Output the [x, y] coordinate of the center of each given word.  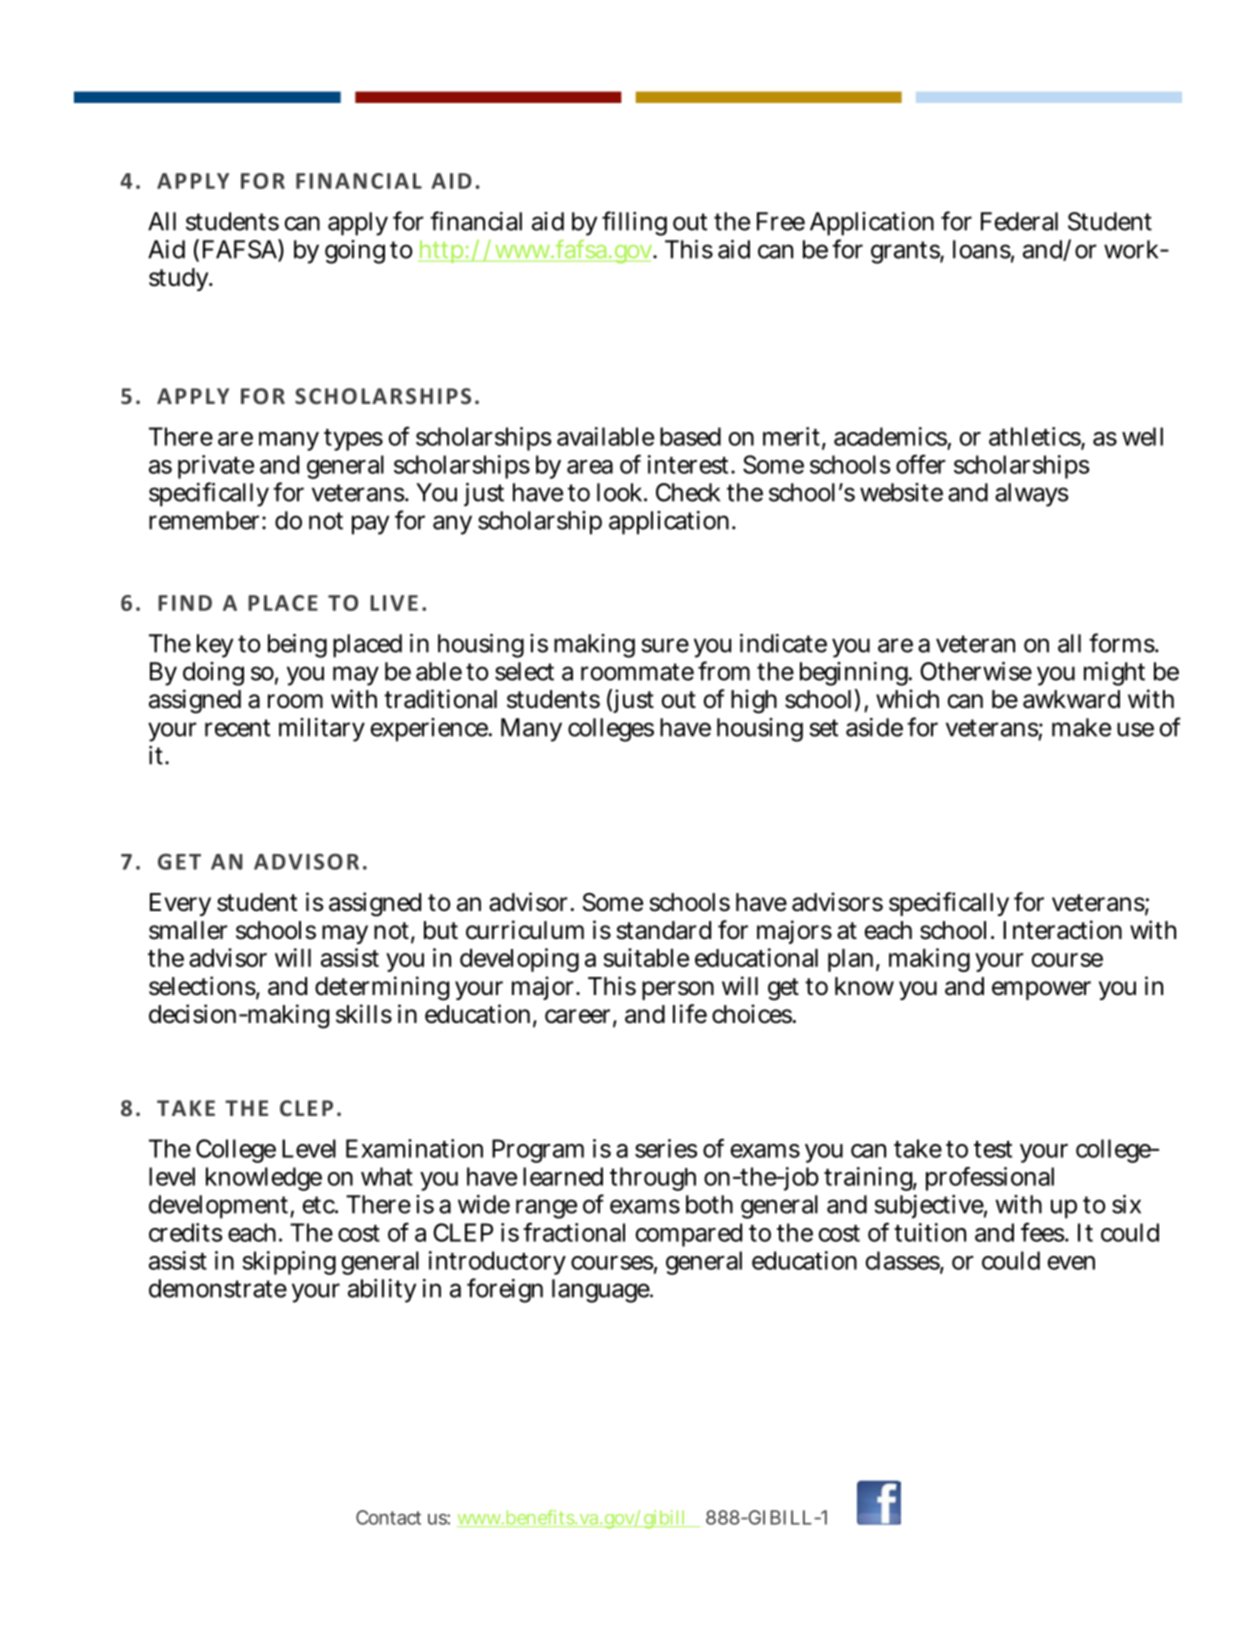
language [602, 1291]
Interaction [1062, 930]
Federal [1019, 221]
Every [180, 904]
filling [634, 223]
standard [664, 930]
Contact [388, 1517]
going [355, 252]
